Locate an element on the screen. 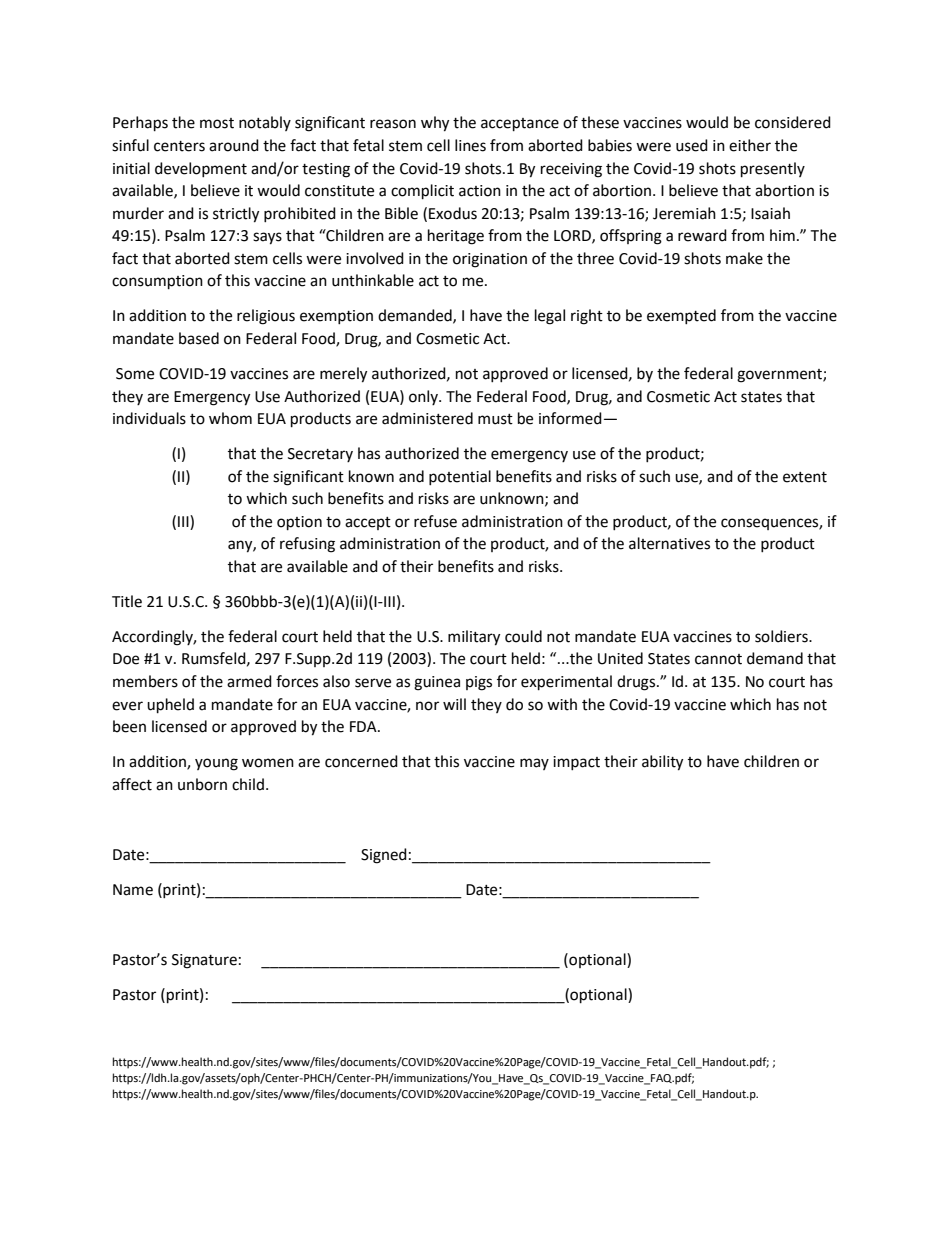 This screenshot has width=952, height=1233. lines is located at coordinates (470, 145).
